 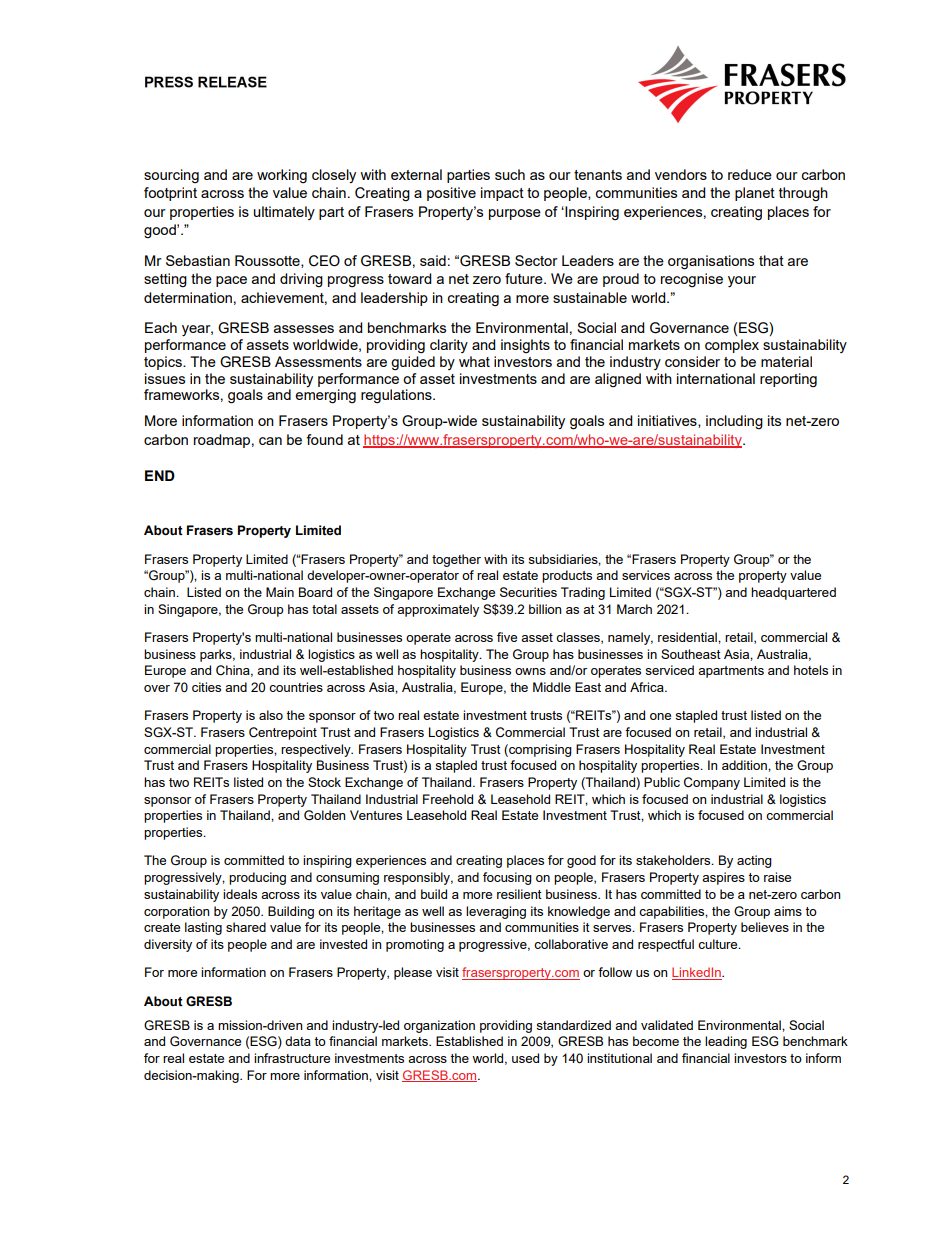 I want to click on RELEASE, so click(x=232, y=82).
